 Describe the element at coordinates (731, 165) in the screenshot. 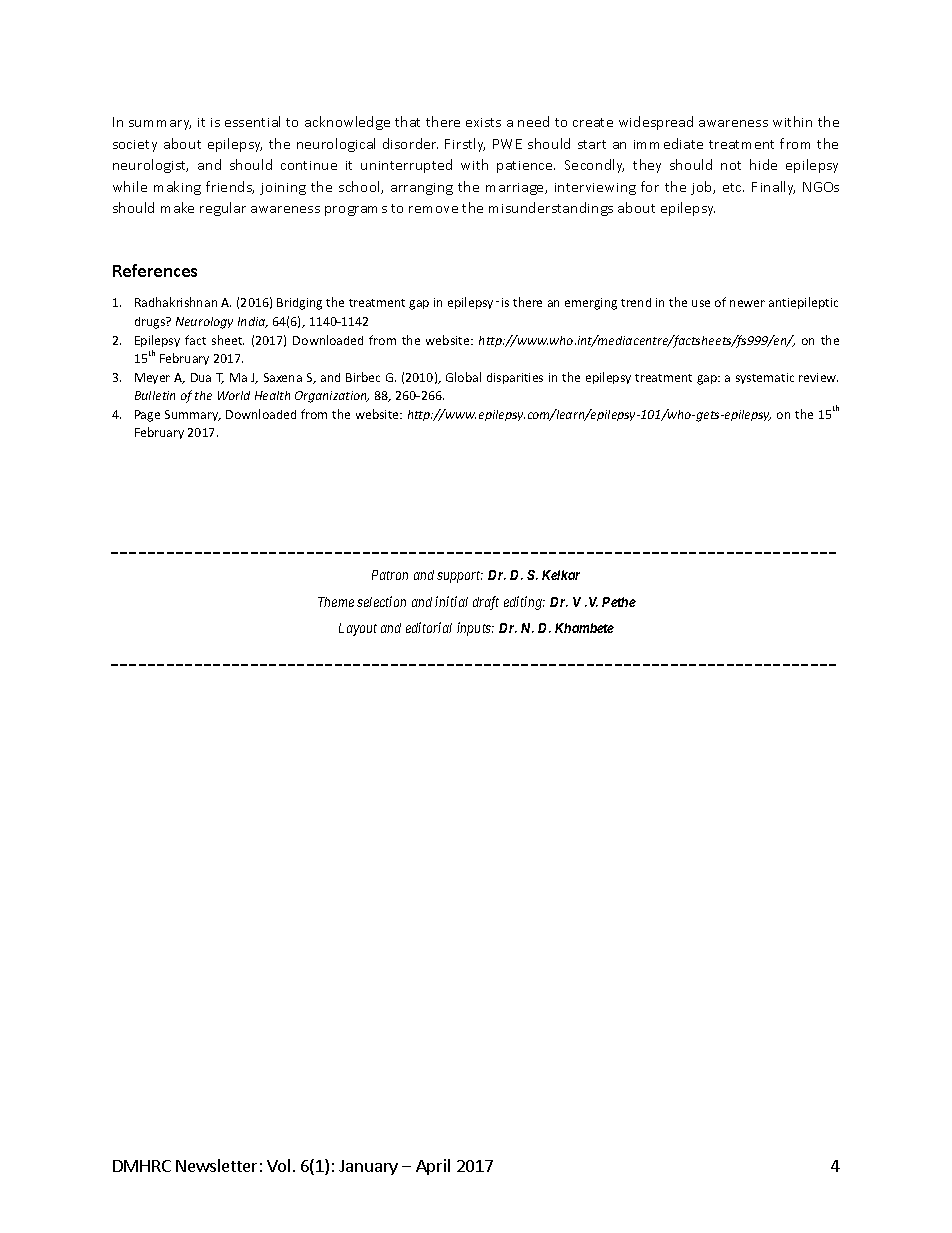

I see `not` at that location.
